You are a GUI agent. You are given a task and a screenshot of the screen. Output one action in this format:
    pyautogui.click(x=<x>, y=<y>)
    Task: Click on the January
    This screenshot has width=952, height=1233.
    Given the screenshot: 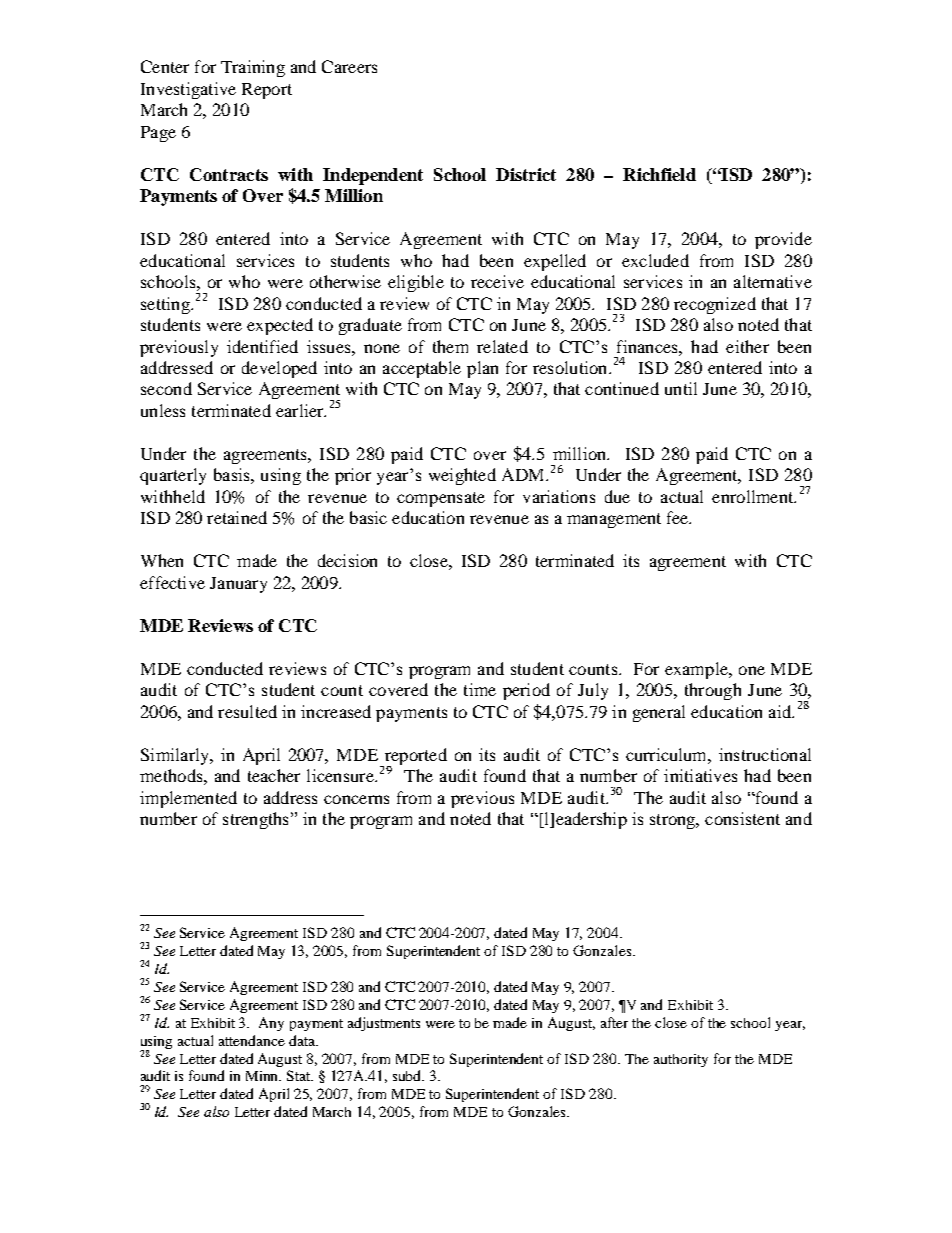 What is the action you would take?
    pyautogui.click(x=238, y=585)
